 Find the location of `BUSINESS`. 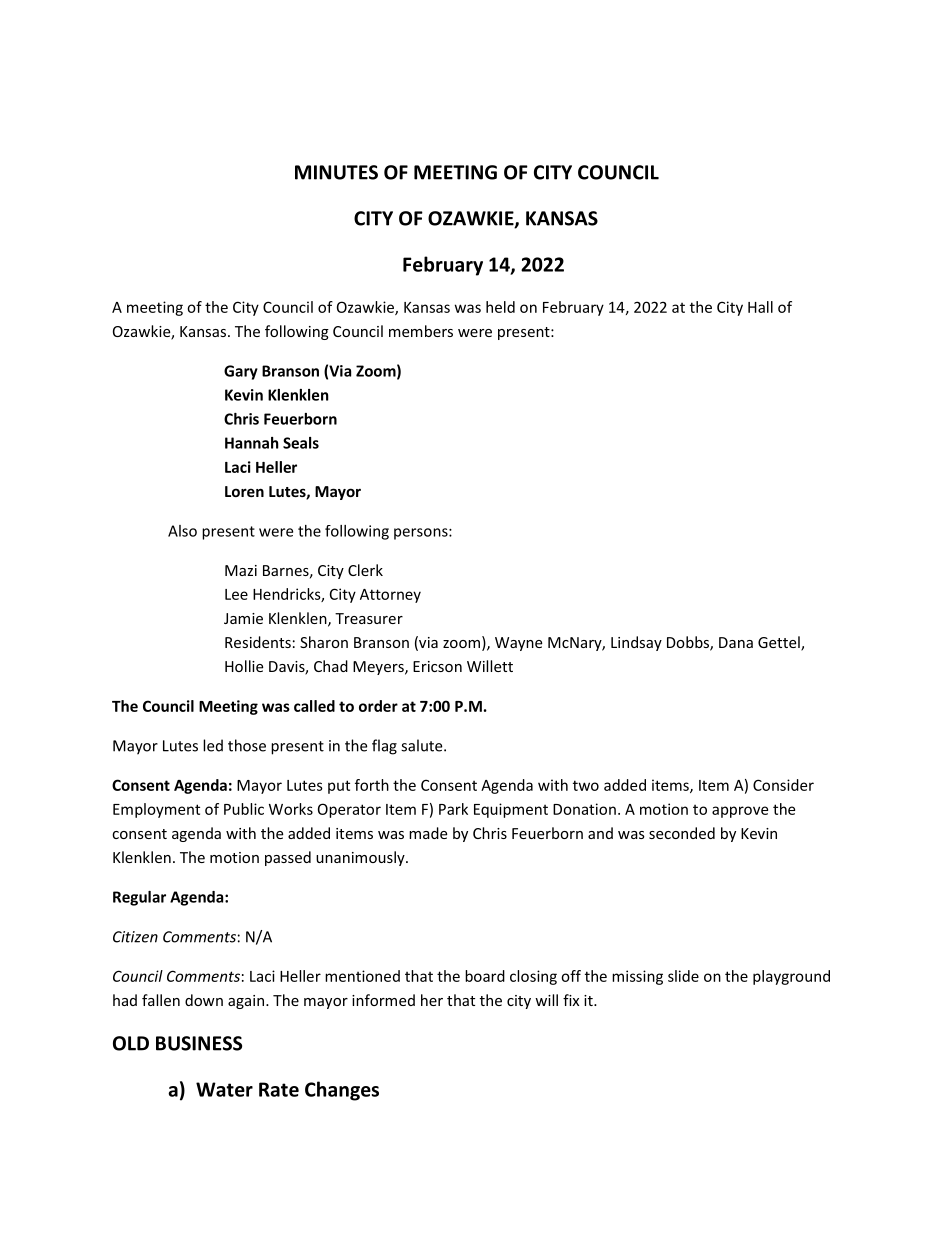

BUSINESS is located at coordinates (199, 1043).
